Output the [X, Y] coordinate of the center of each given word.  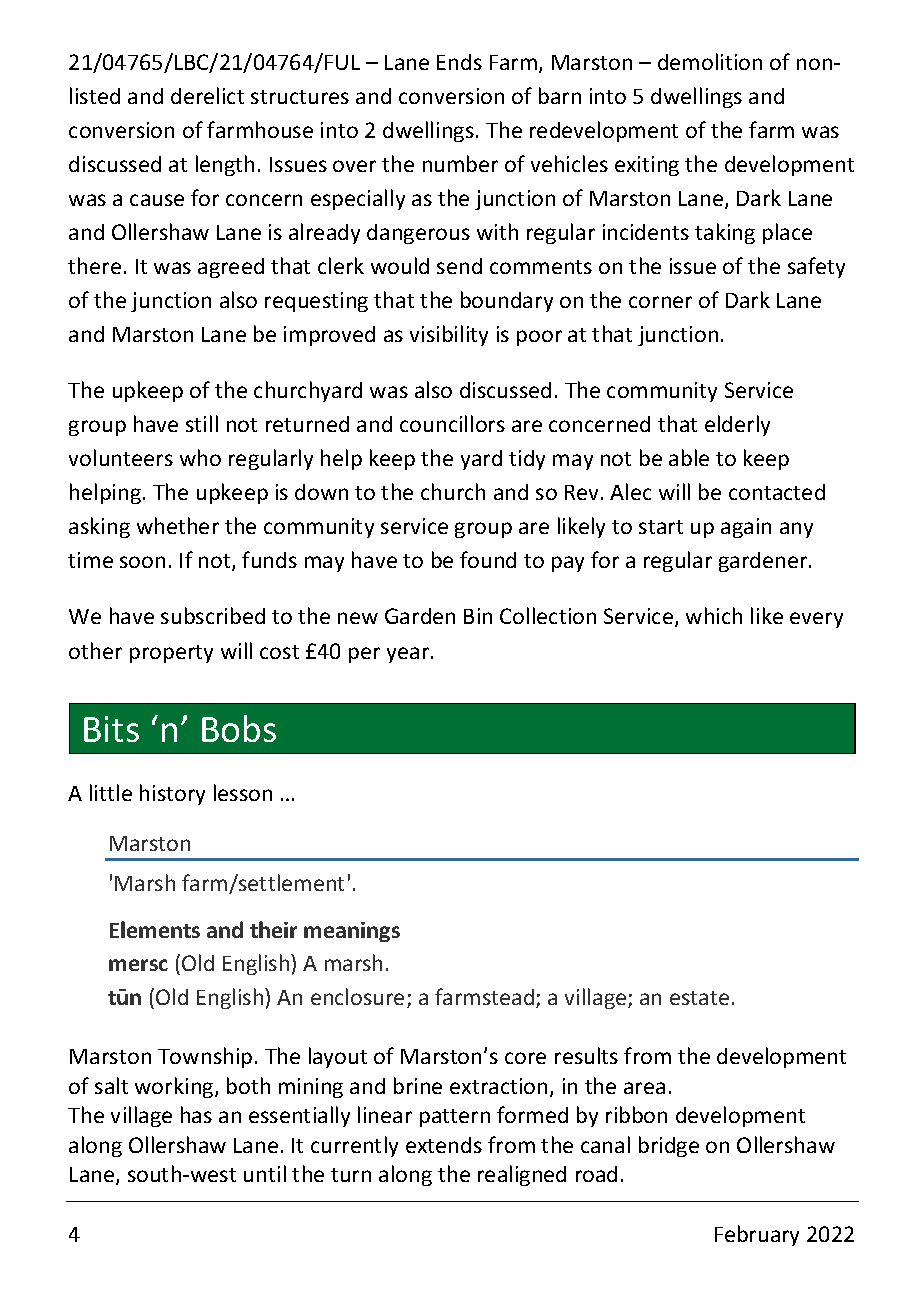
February [757, 1235]
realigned [522, 1175]
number [460, 163]
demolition [710, 61]
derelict [207, 95]
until [265, 1173]
